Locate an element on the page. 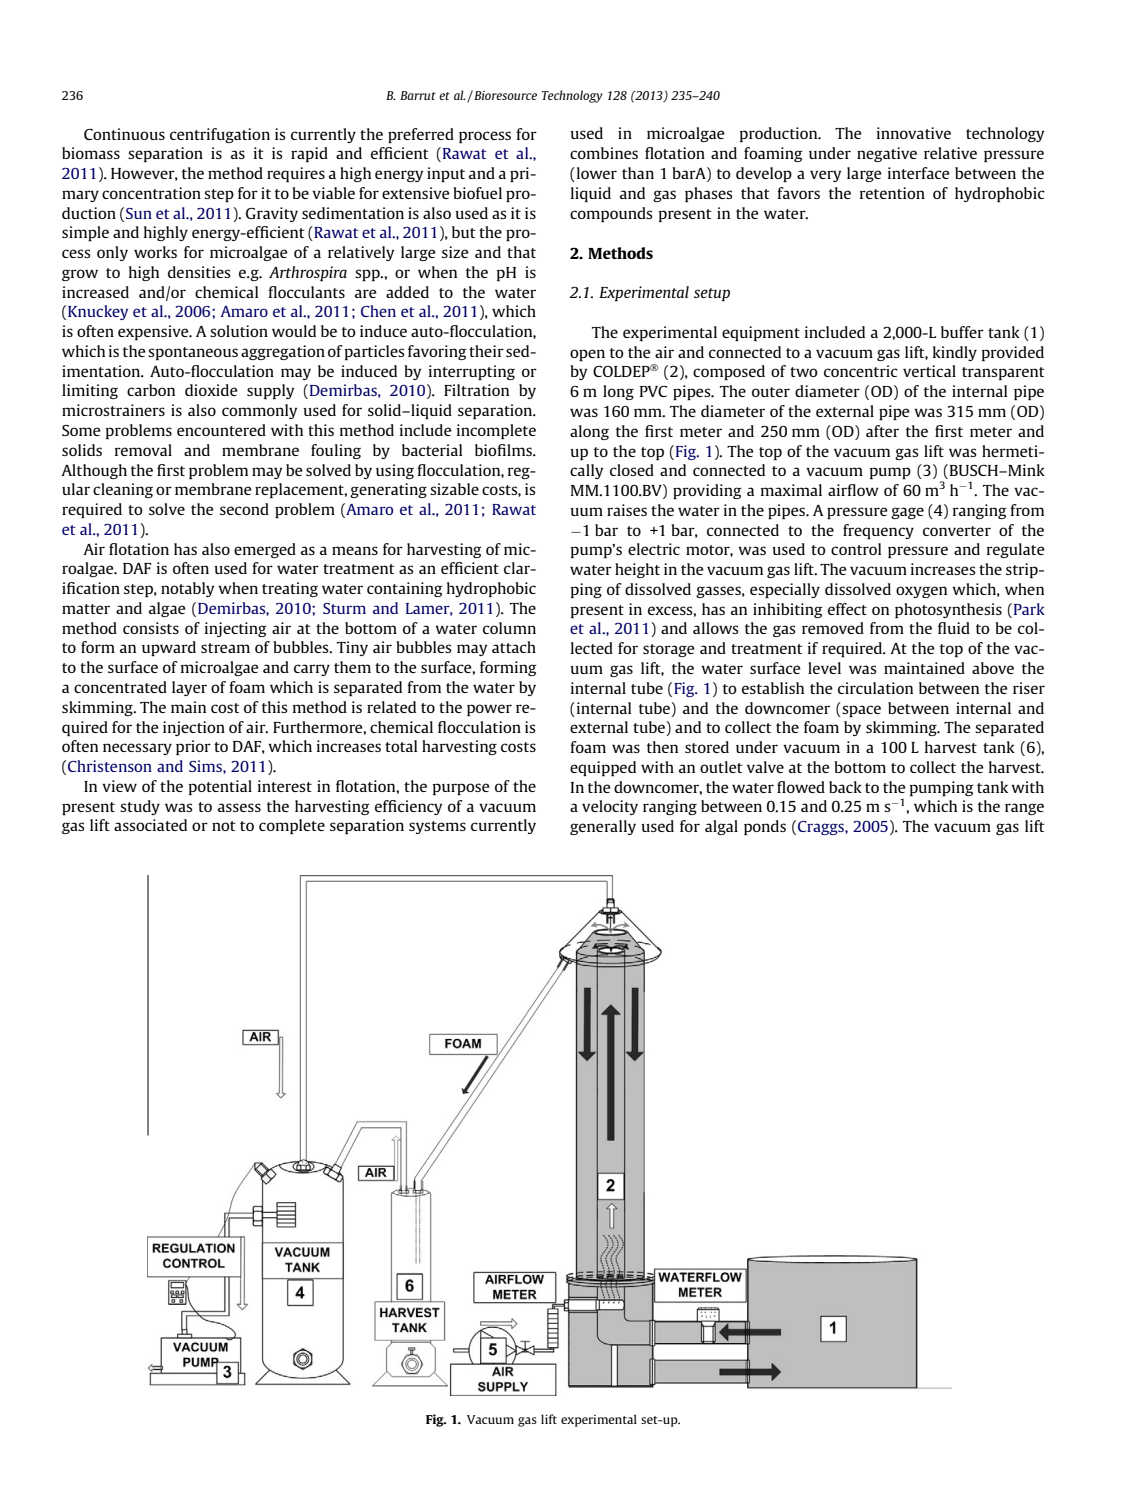 The height and width of the image is (1500, 1125). Bioresource is located at coordinates (504, 95).
